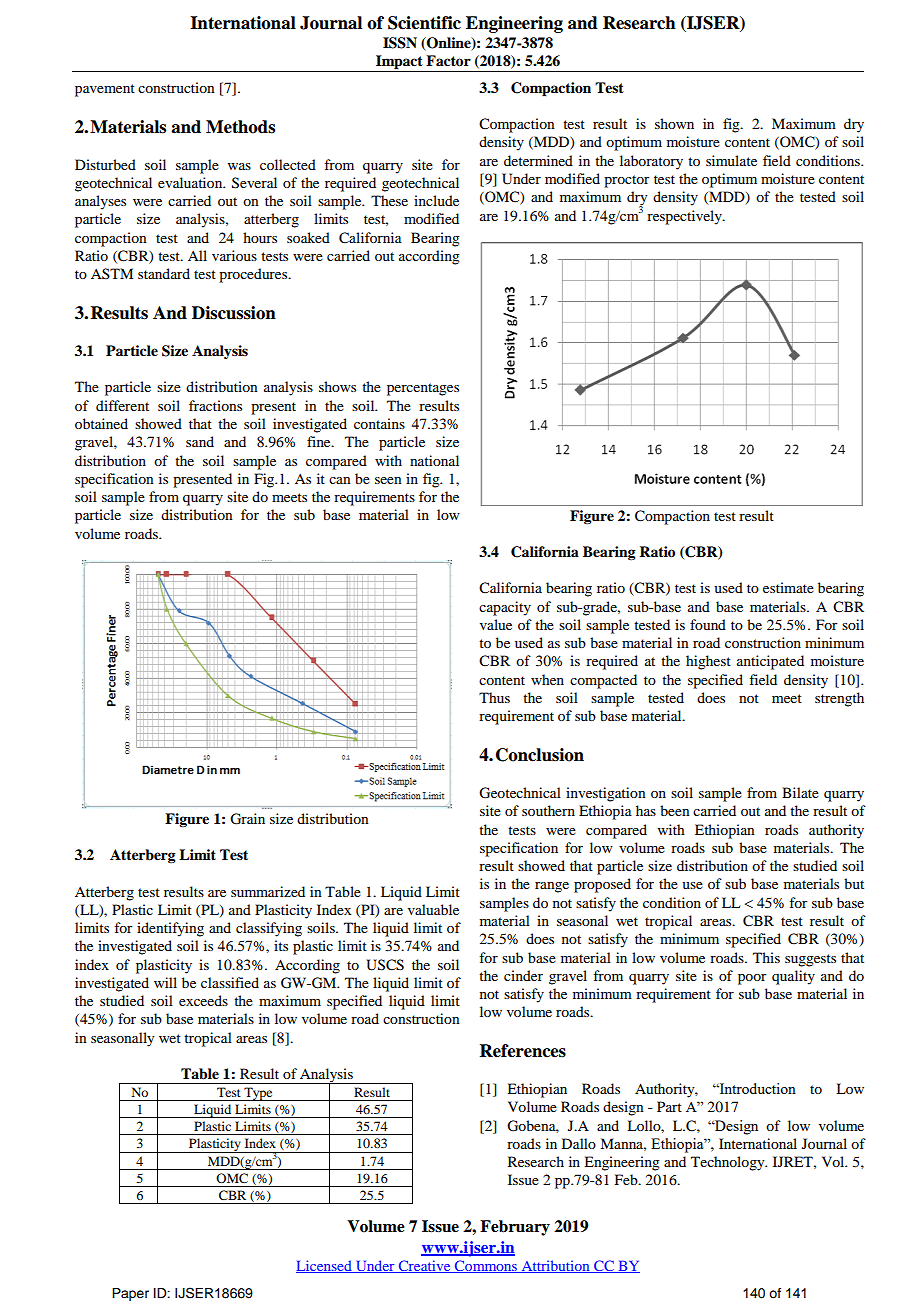 The width and height of the screenshot is (924, 1308). Describe the element at coordinates (675, 810) in the screenshot. I see `been` at that location.
